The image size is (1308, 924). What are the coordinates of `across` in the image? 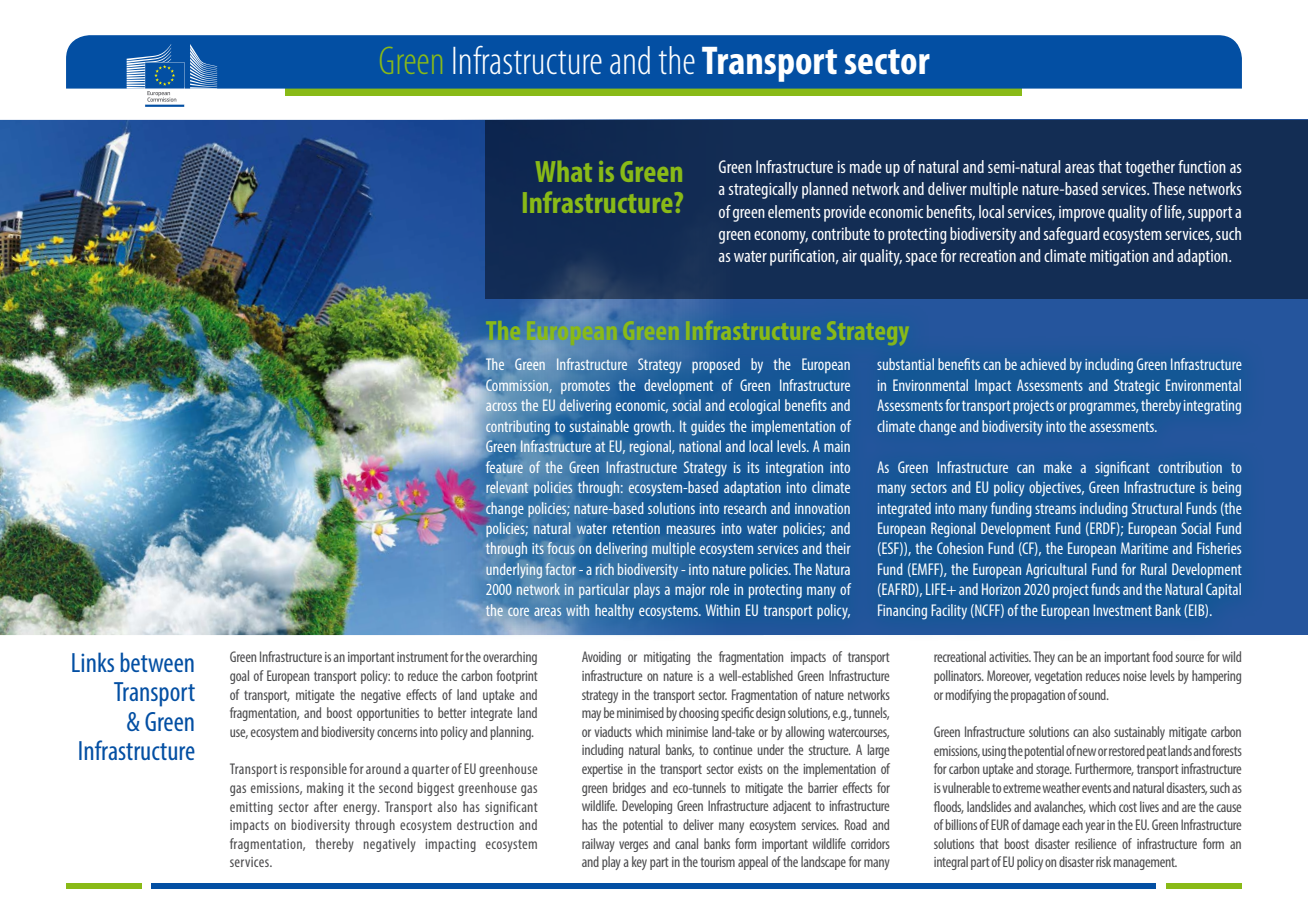 It's located at (501, 406).
